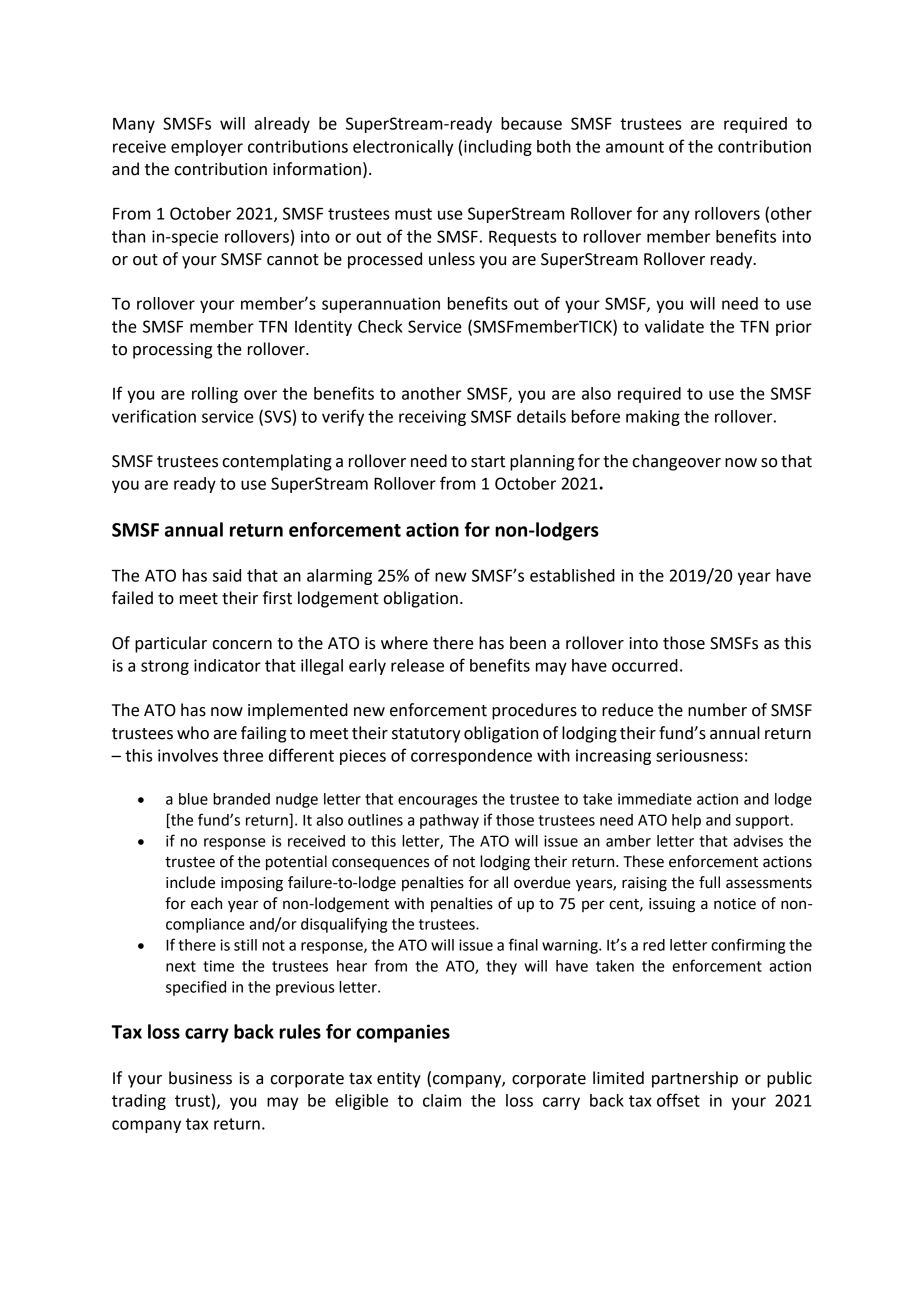  I want to click on employer, so click(207, 148).
